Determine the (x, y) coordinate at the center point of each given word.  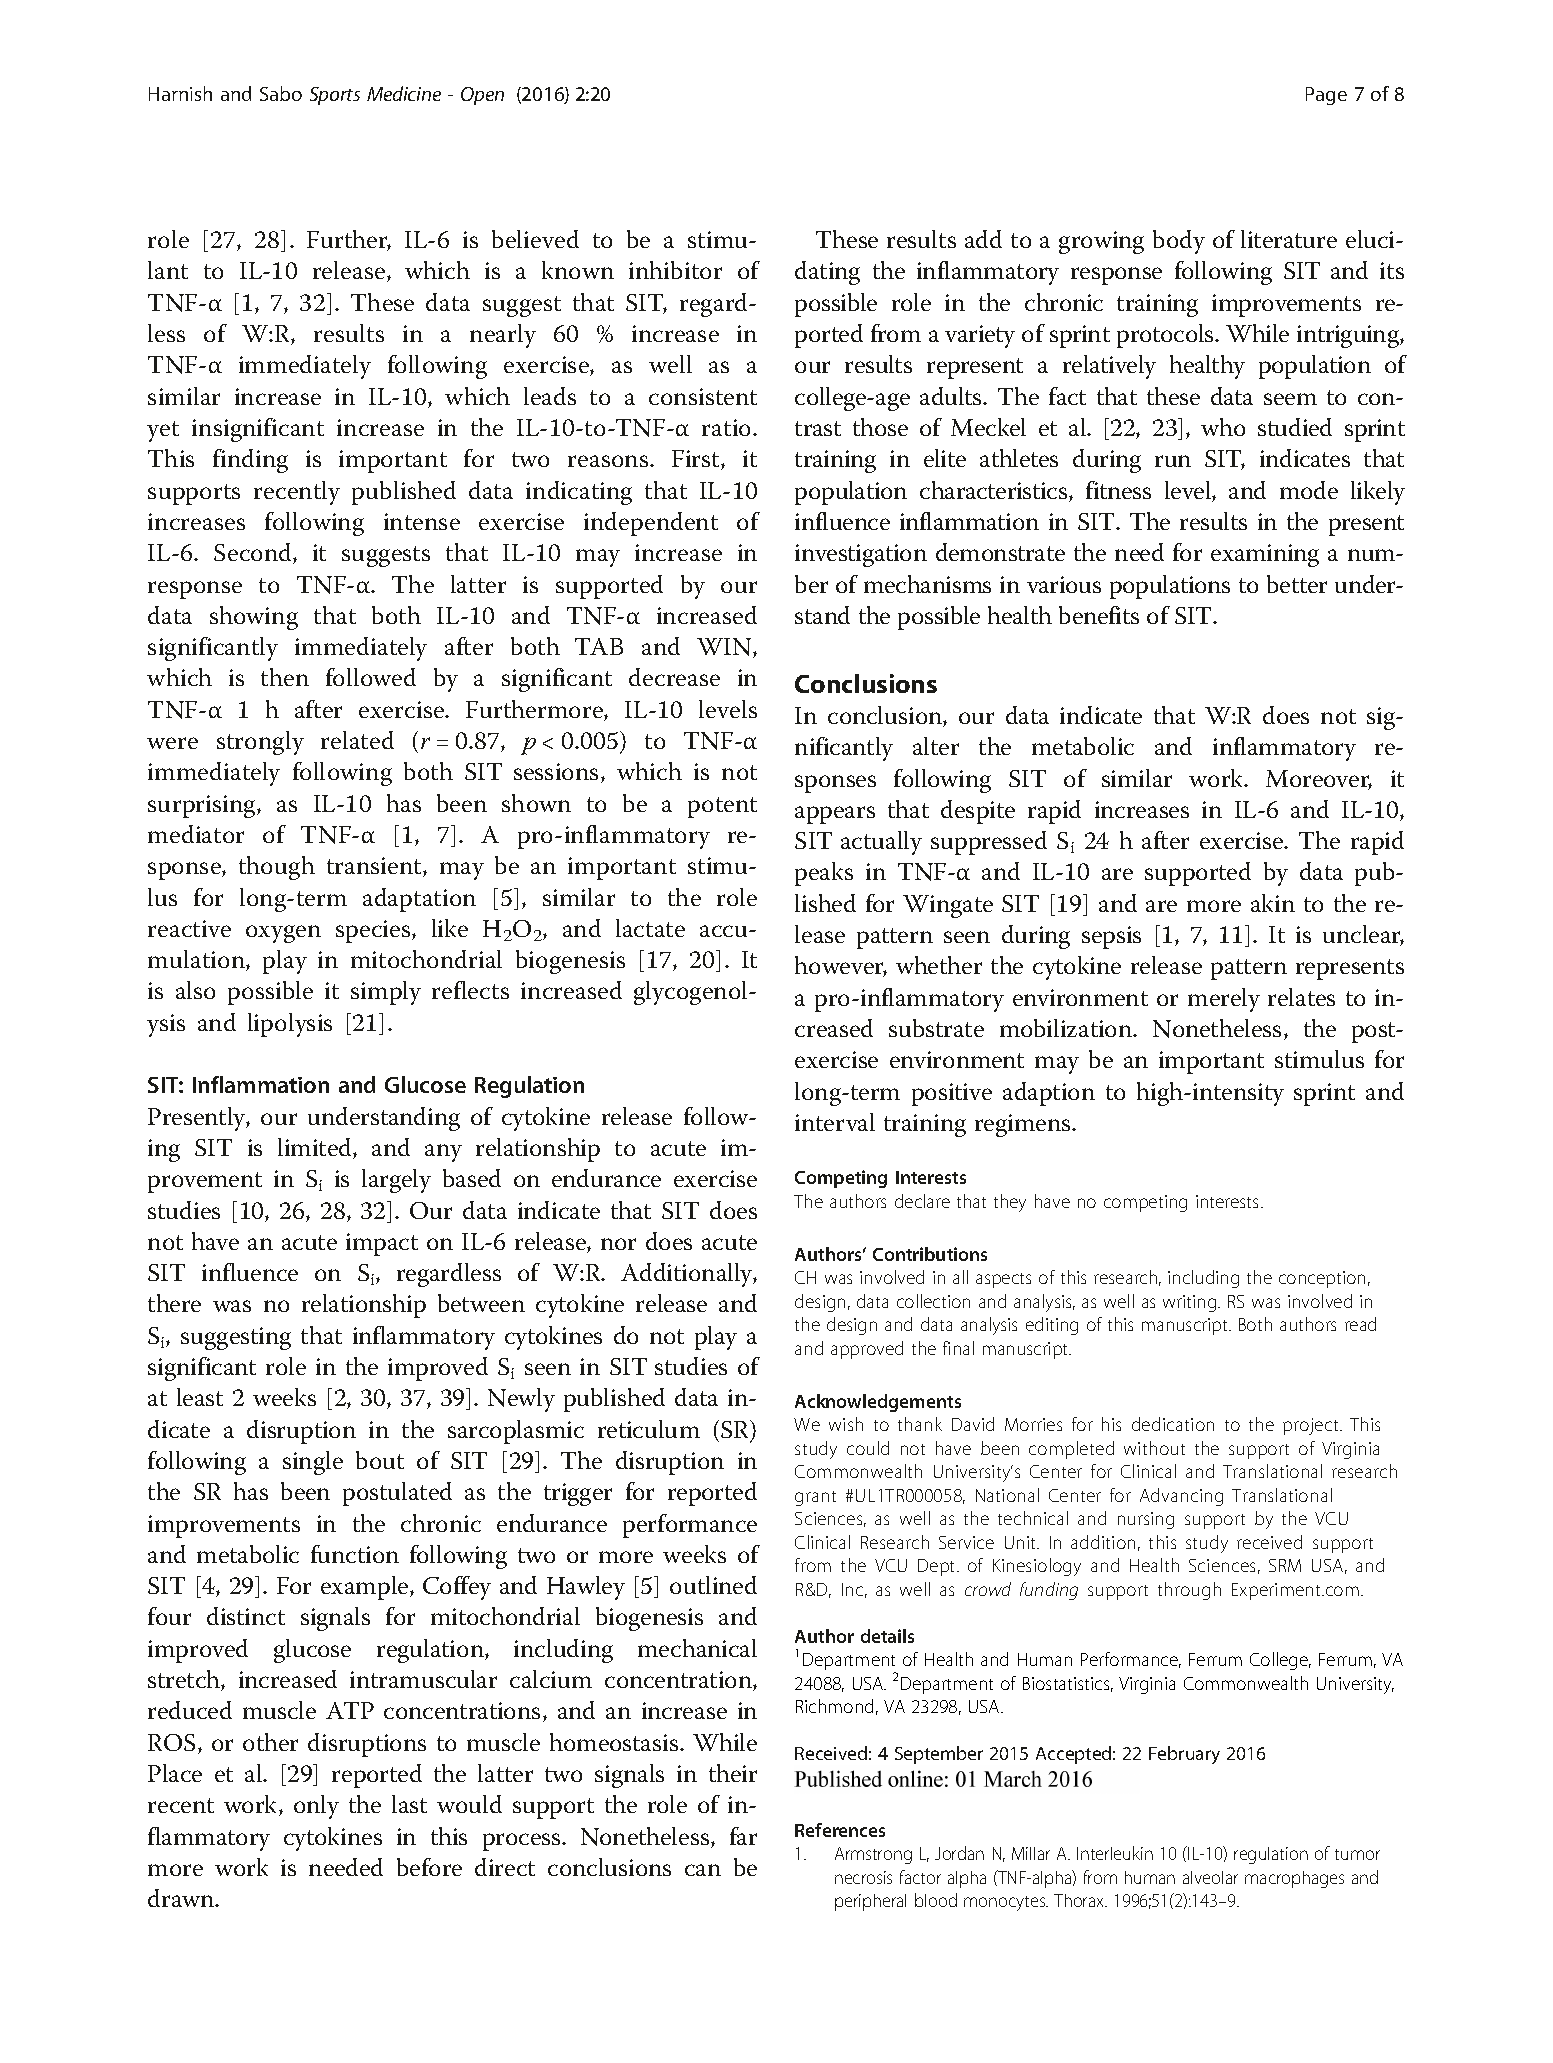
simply (386, 993)
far (743, 1836)
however (841, 966)
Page (1326, 96)
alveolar (1210, 1877)
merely (1224, 1000)
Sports (335, 96)
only (316, 1807)
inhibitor (675, 270)
